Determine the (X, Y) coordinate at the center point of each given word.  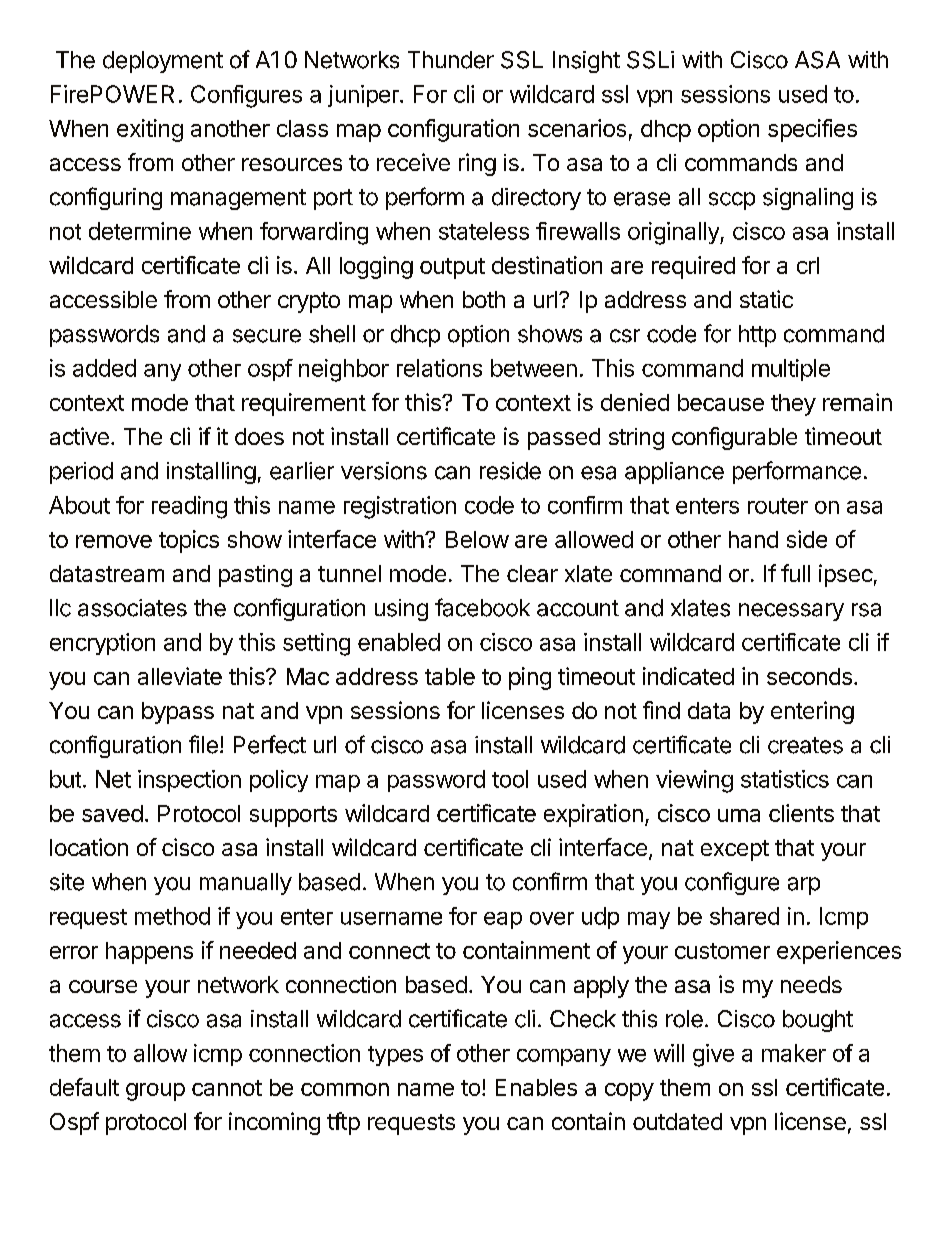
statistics (785, 779)
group (155, 1092)
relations (439, 368)
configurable (734, 438)
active (79, 436)
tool (510, 779)
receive (413, 162)
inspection (189, 781)
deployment (163, 62)
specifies (812, 130)
